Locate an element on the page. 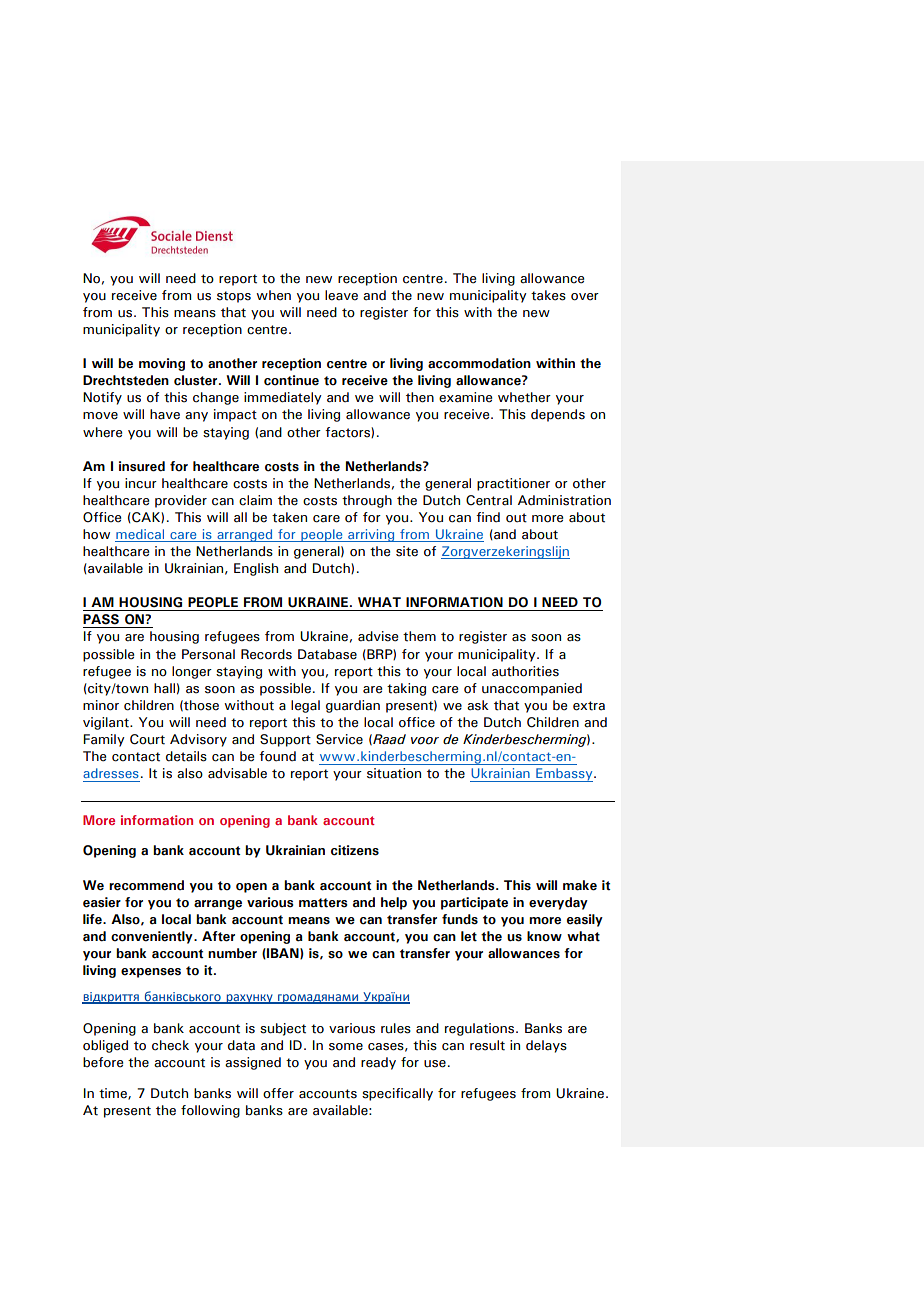 The height and width of the image is (1308, 924). citizens is located at coordinates (355, 850).
